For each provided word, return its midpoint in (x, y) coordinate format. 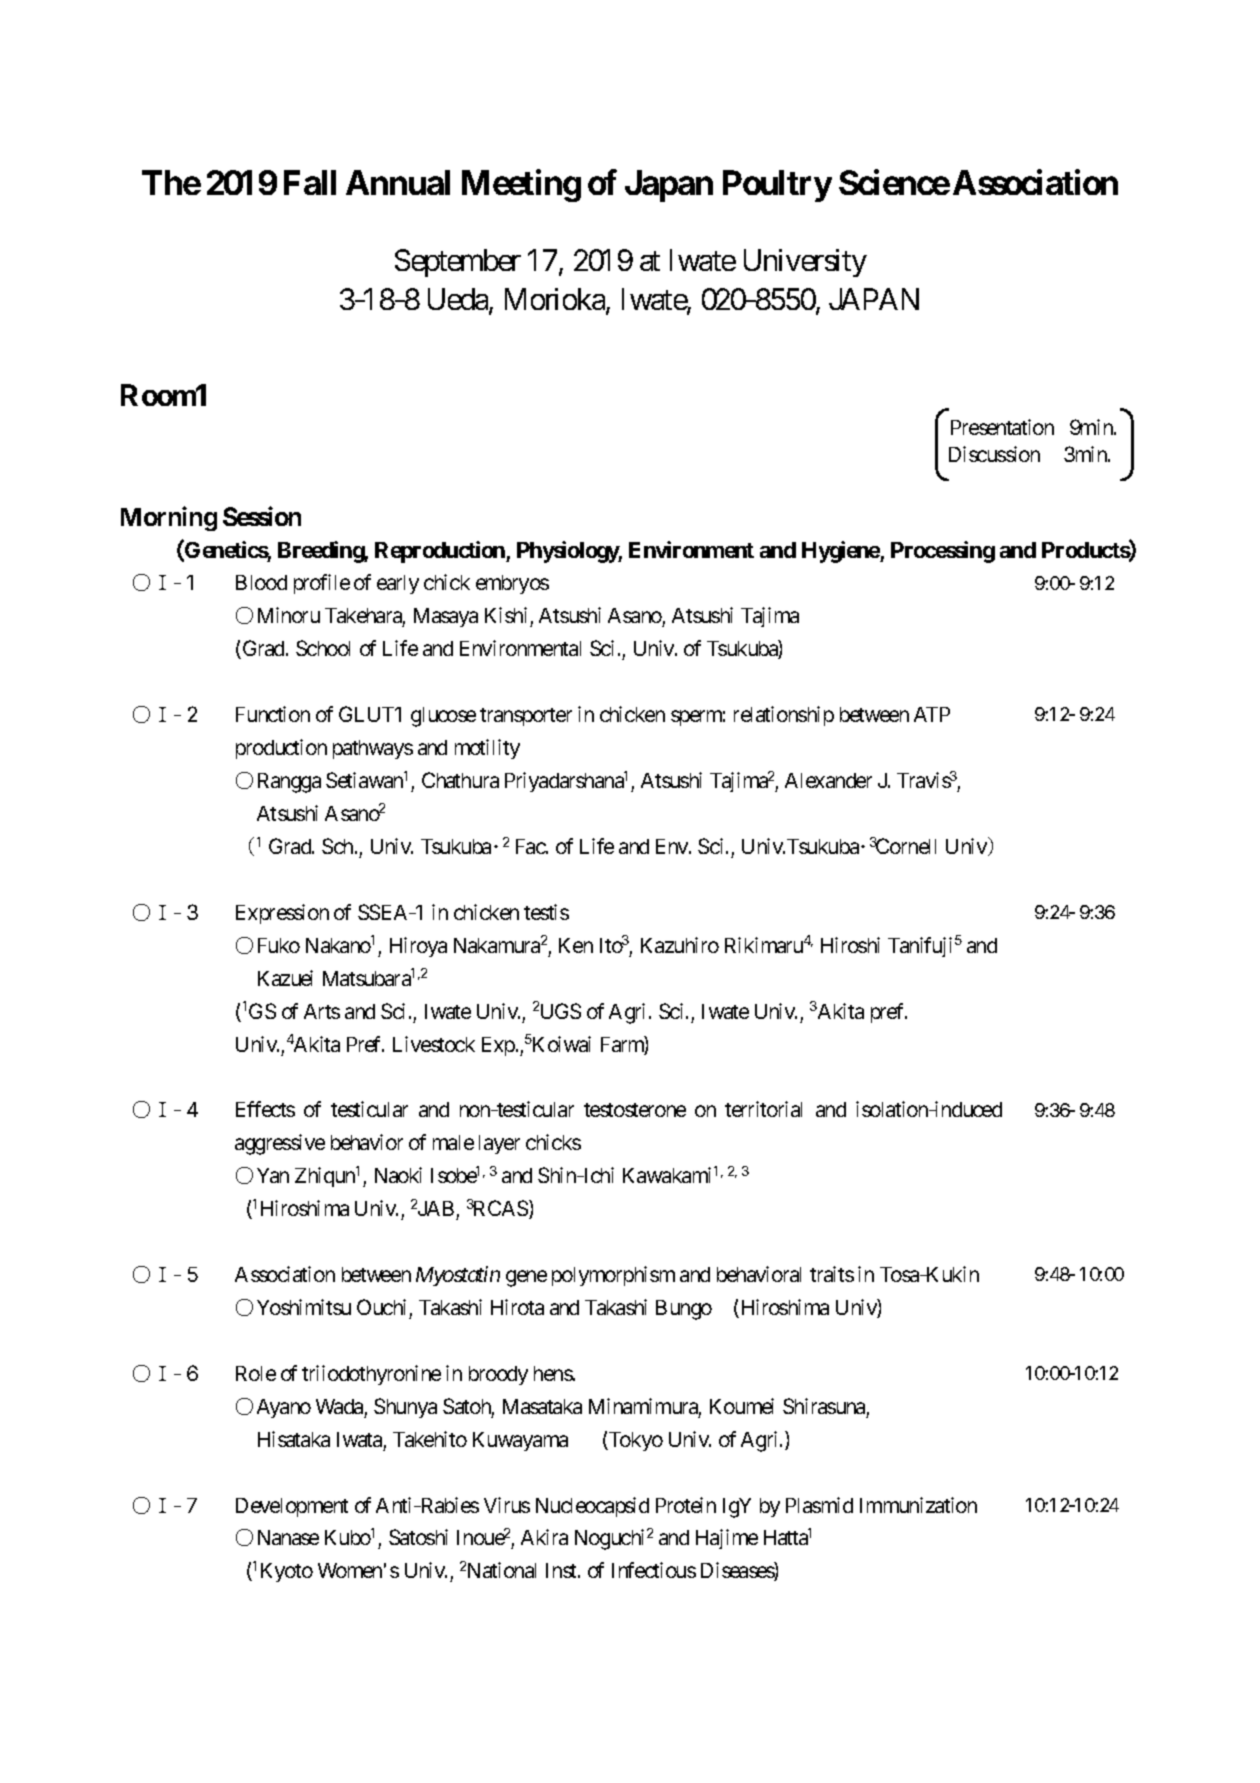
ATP (932, 714)
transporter (526, 717)
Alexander (828, 780)
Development (292, 1507)
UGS (561, 1011)
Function (273, 714)
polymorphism (613, 1276)
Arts (322, 1011)
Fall (310, 182)
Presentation (1002, 427)
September (458, 263)
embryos (512, 584)
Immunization (918, 1505)
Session (262, 516)
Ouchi (381, 1307)
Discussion (994, 454)
